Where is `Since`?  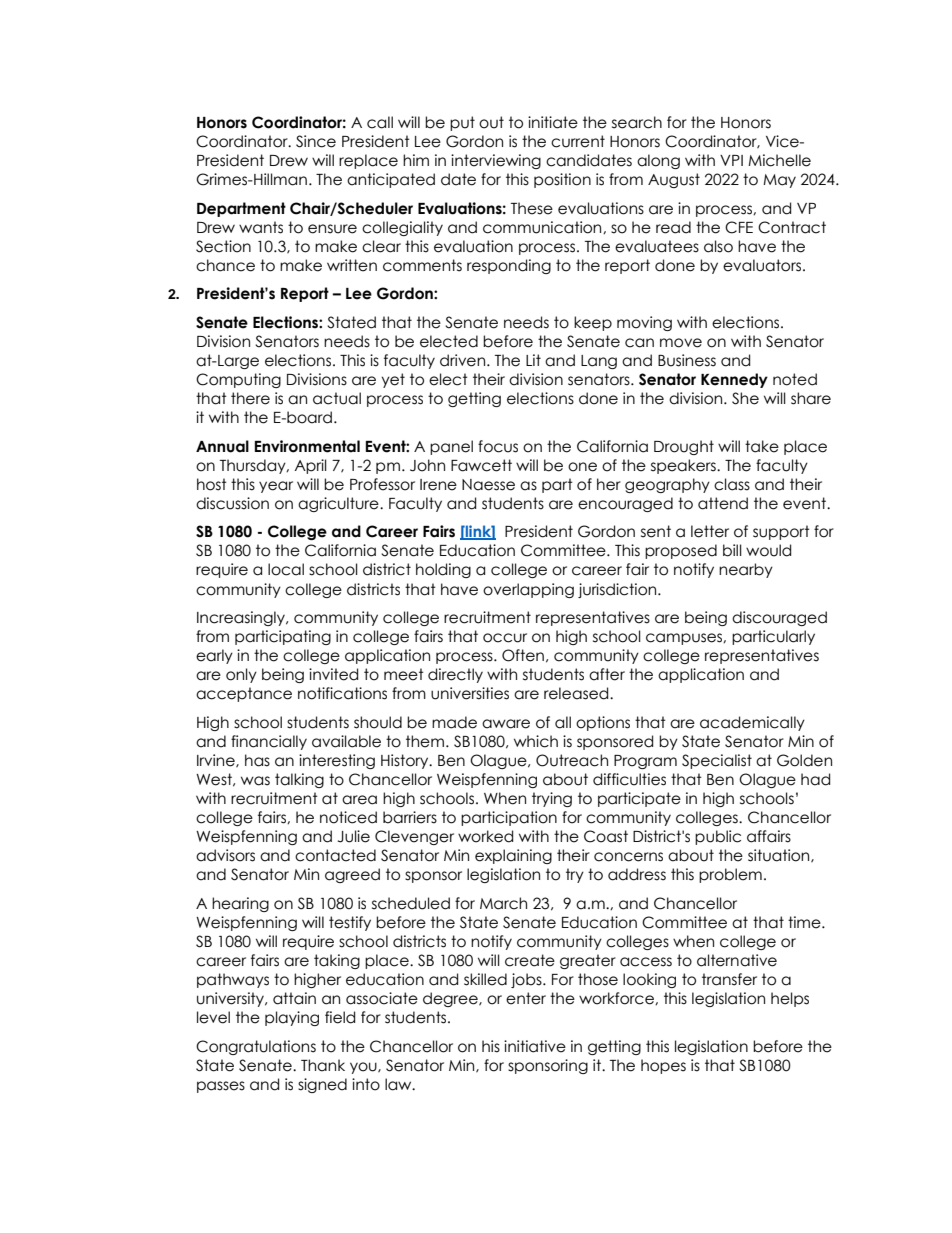
Since is located at coordinates (316, 141).
